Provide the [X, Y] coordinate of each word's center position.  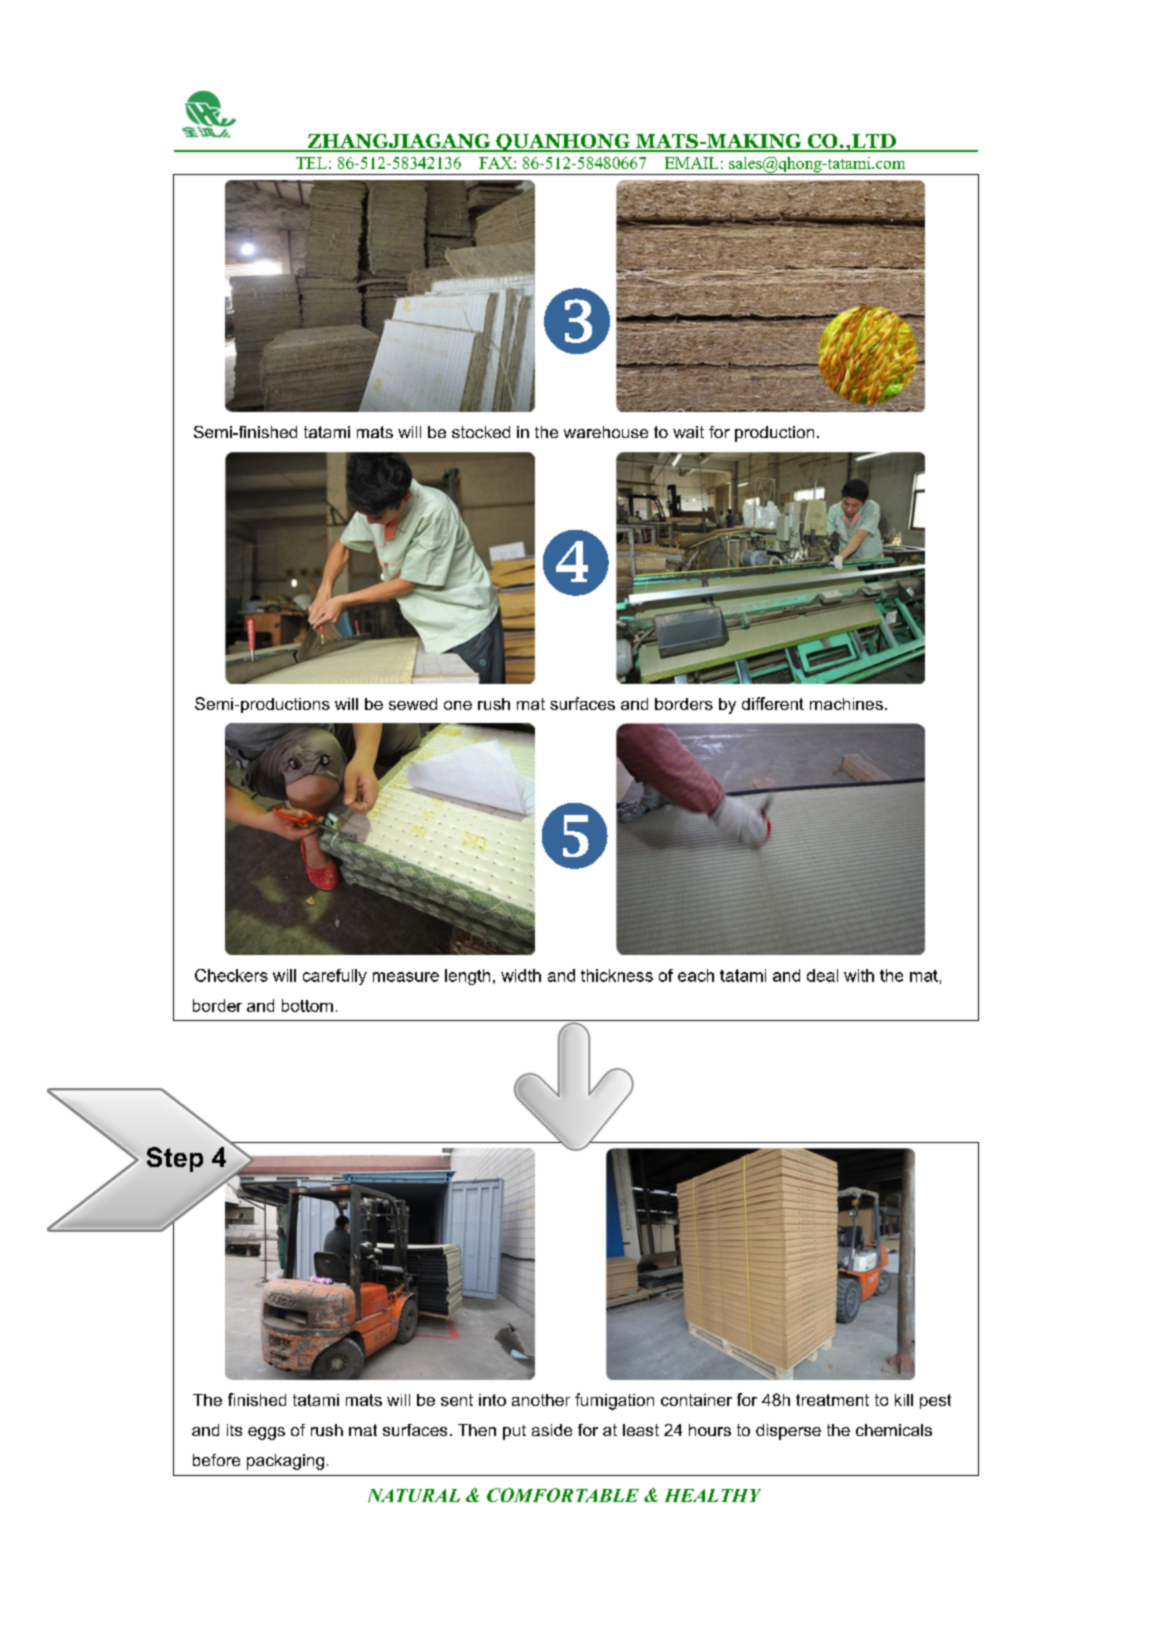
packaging [285, 1462]
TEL [311, 163]
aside [552, 1430]
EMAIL [691, 163]
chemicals [894, 1430]
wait [688, 432]
